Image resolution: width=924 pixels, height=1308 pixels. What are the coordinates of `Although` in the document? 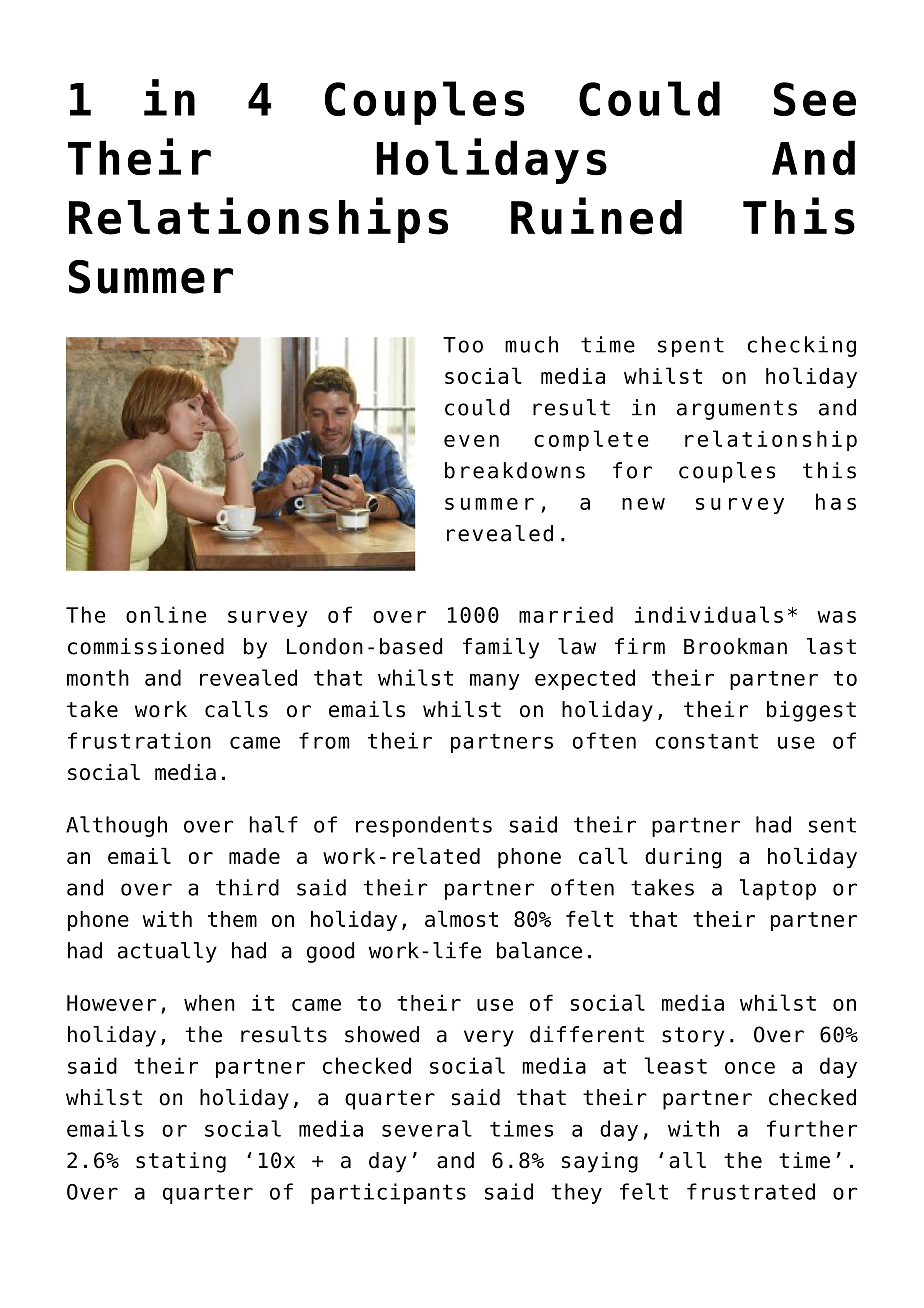 It's located at (116, 826).
